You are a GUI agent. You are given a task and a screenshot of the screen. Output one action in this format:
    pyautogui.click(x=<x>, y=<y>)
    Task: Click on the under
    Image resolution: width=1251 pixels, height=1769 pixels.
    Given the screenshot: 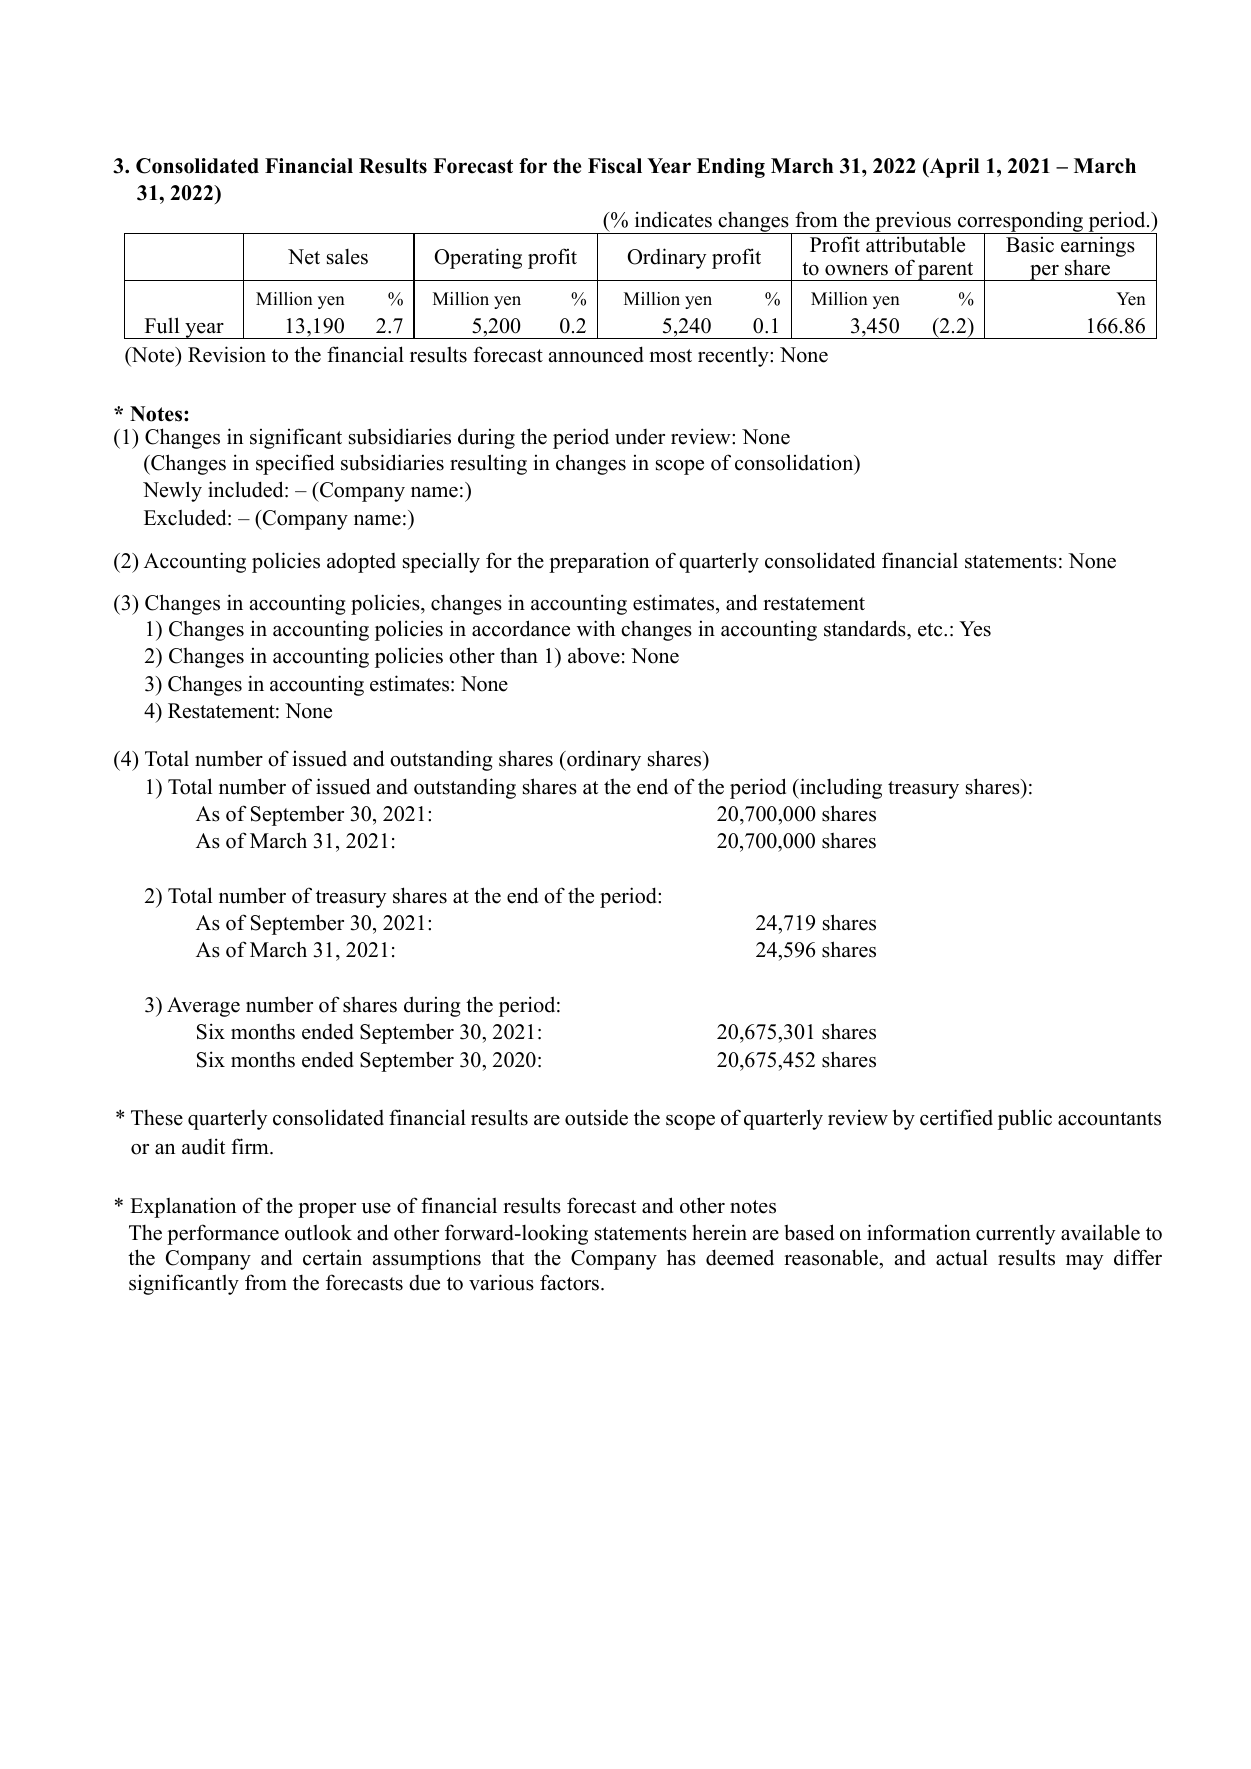 What is the action you would take?
    pyautogui.click(x=640, y=437)
